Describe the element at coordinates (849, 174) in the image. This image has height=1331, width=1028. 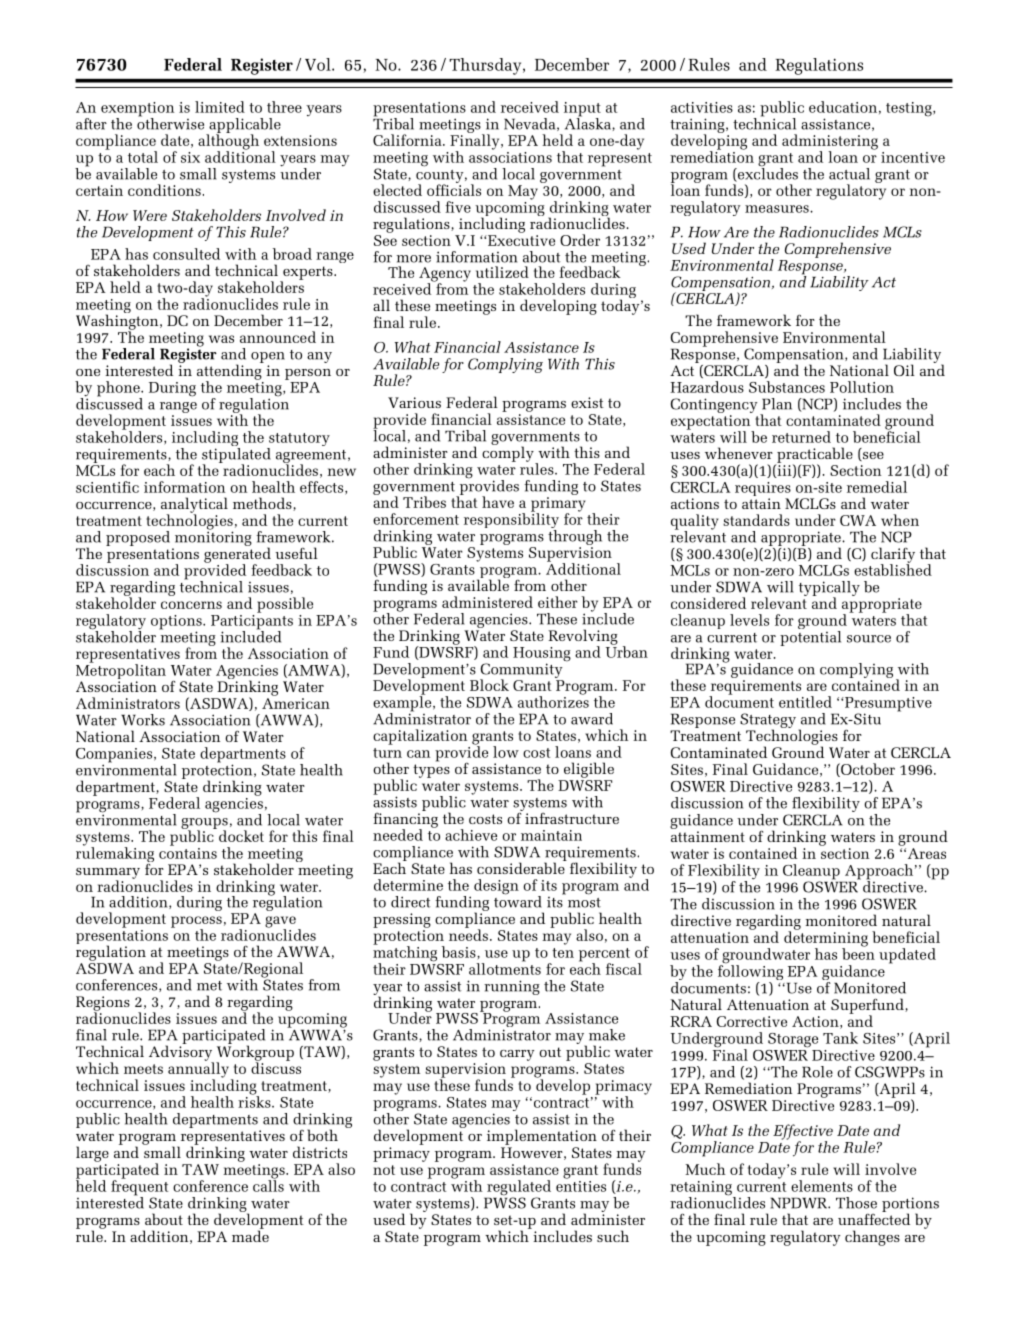
I see `actual` at that location.
